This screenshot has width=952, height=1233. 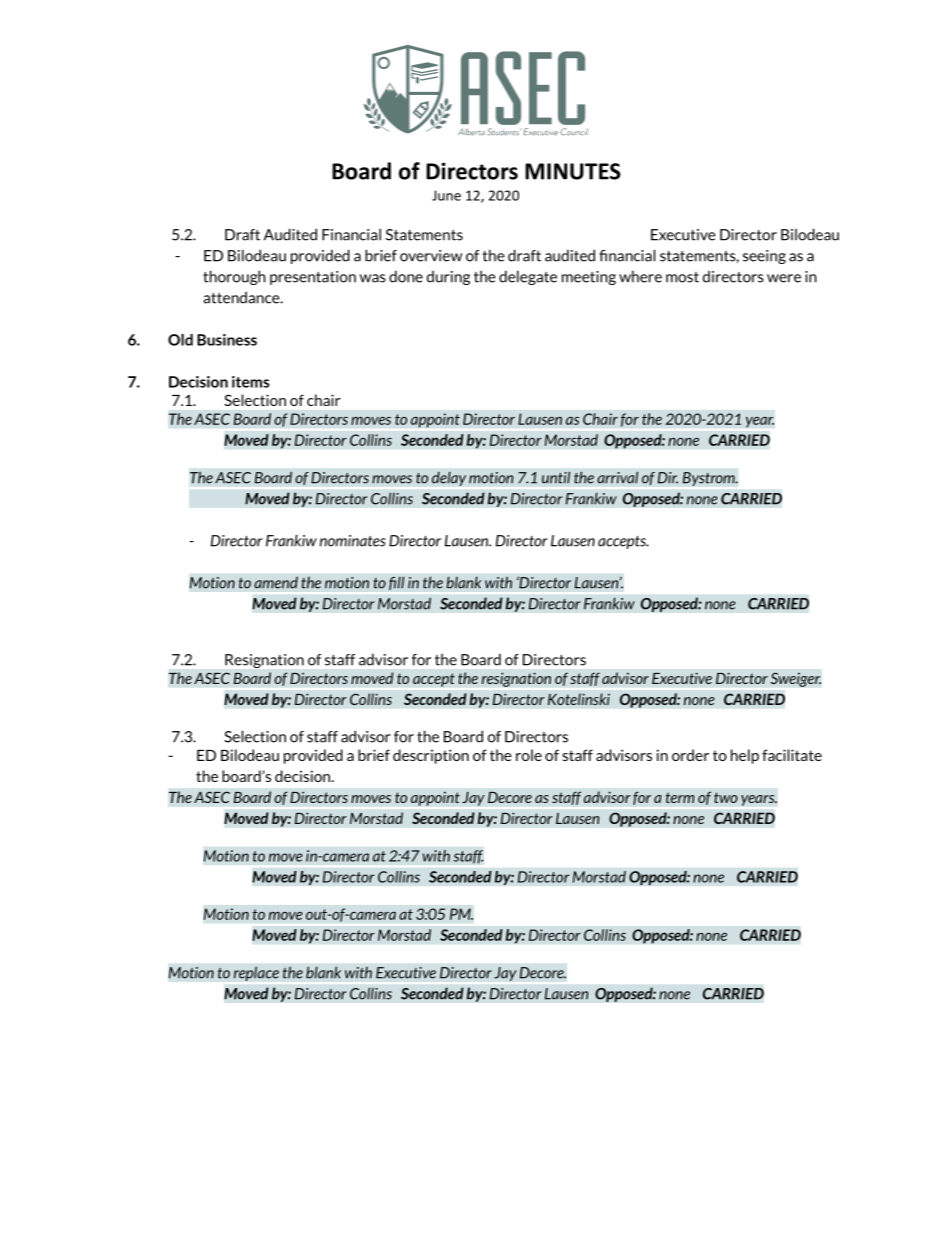 What do you see at coordinates (256, 973) in the screenshot?
I see `replace` at bounding box center [256, 973].
